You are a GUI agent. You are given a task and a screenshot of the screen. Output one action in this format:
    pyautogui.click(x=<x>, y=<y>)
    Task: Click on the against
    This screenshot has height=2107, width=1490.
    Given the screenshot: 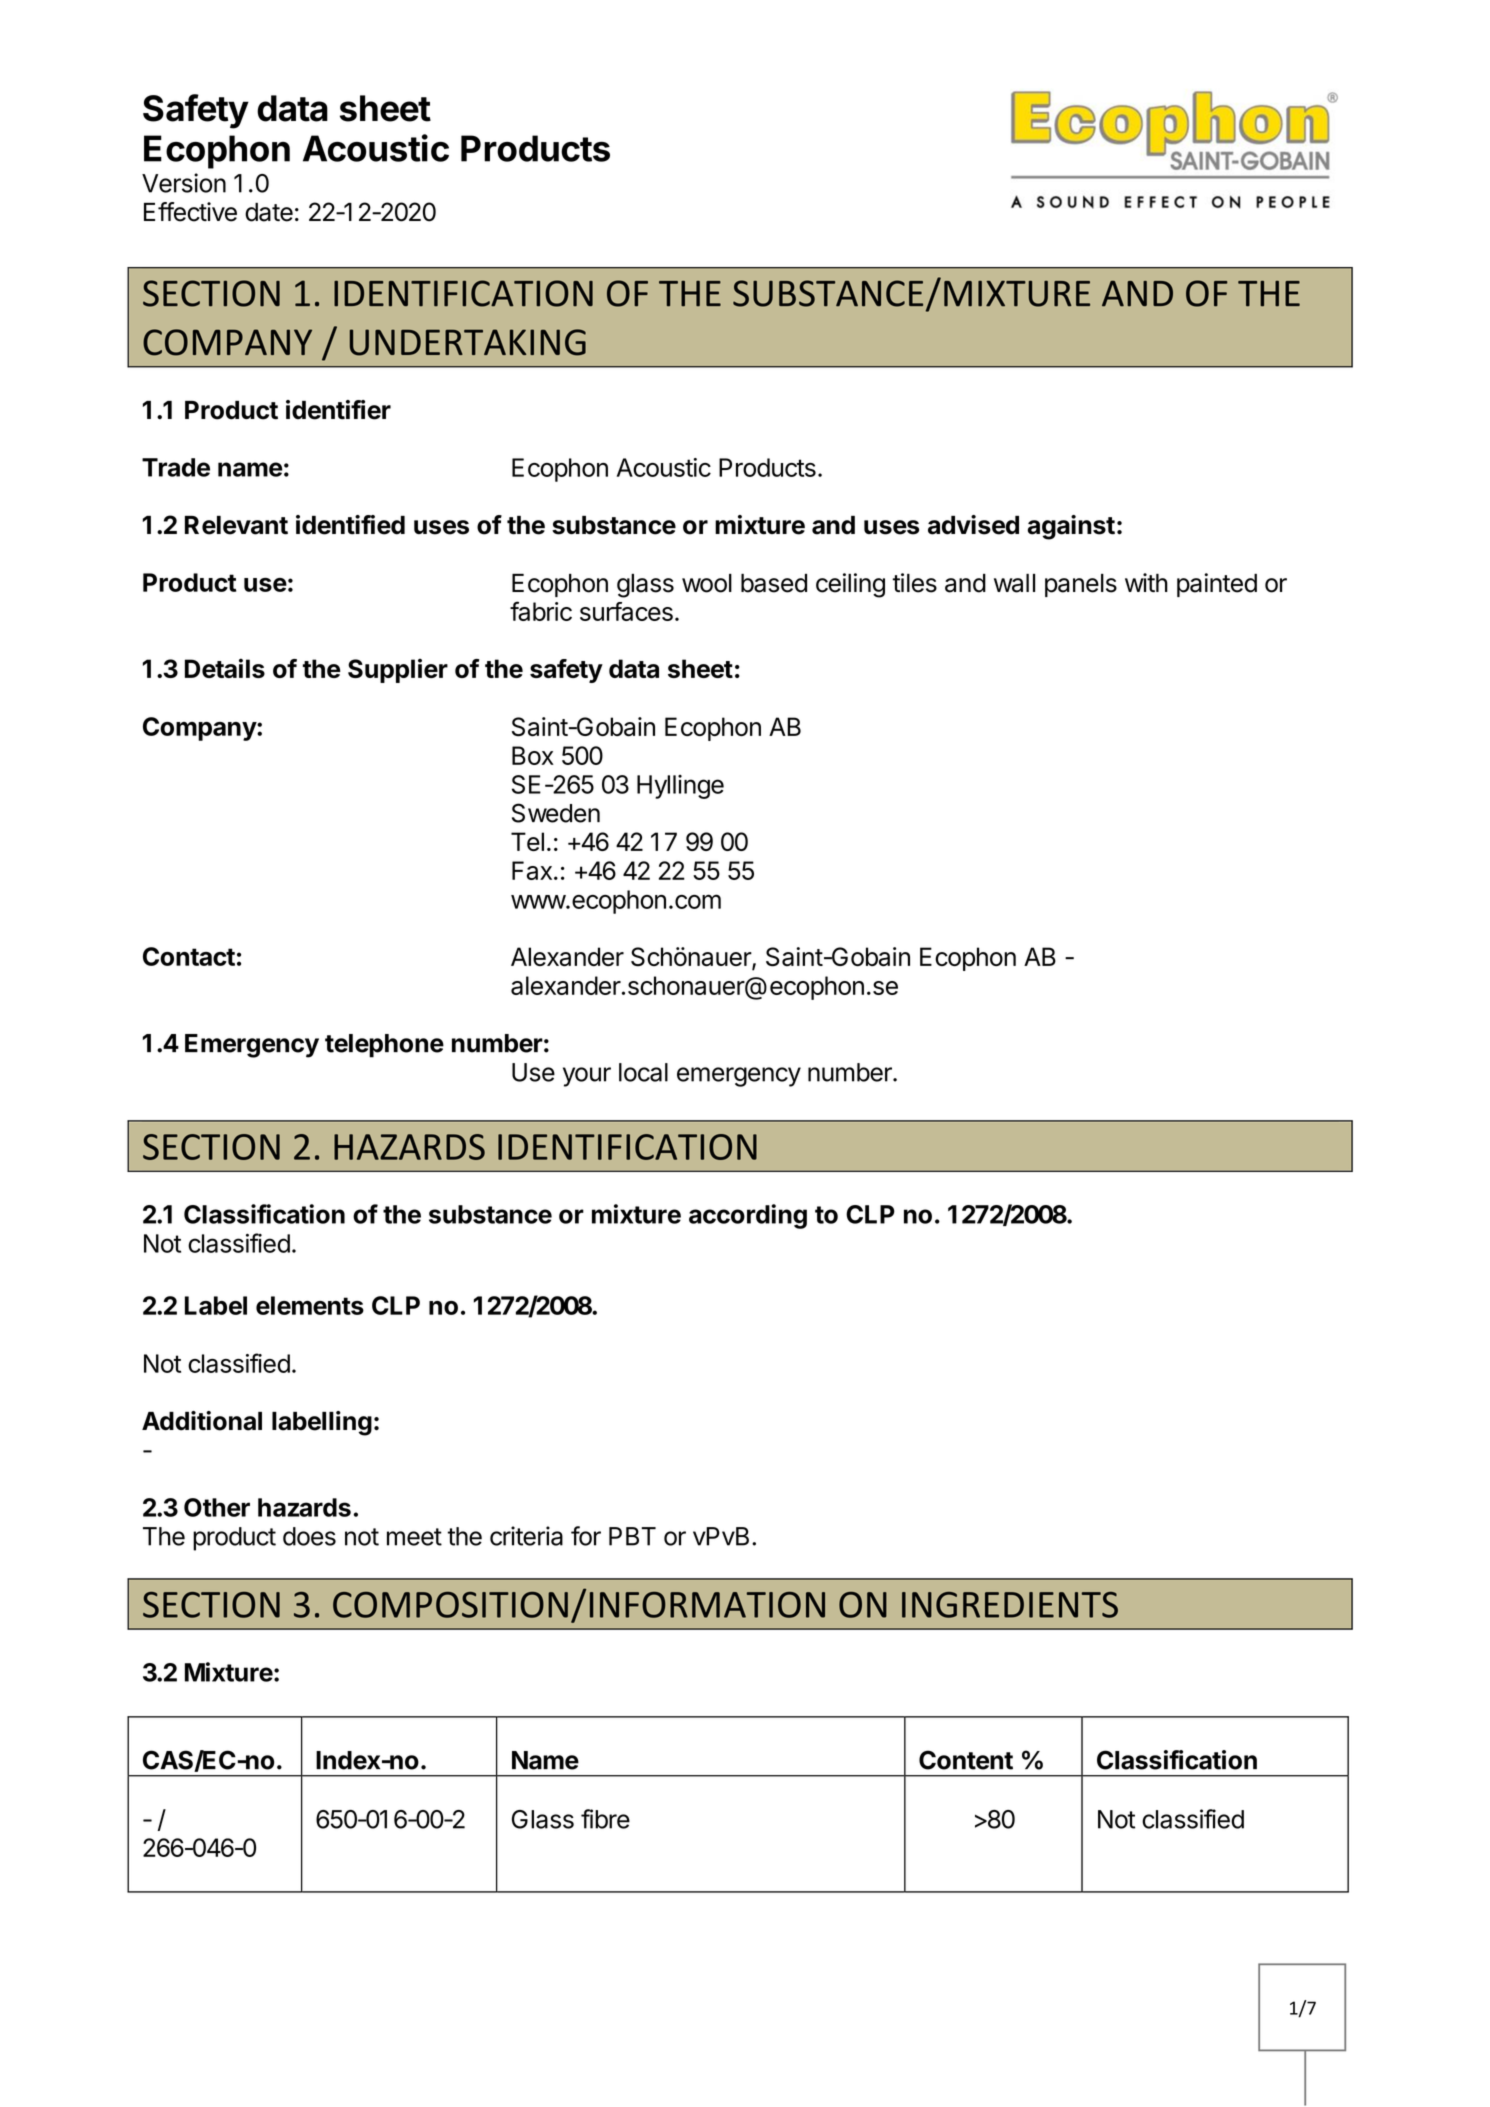 What is the action you would take?
    pyautogui.click(x=1071, y=527)
